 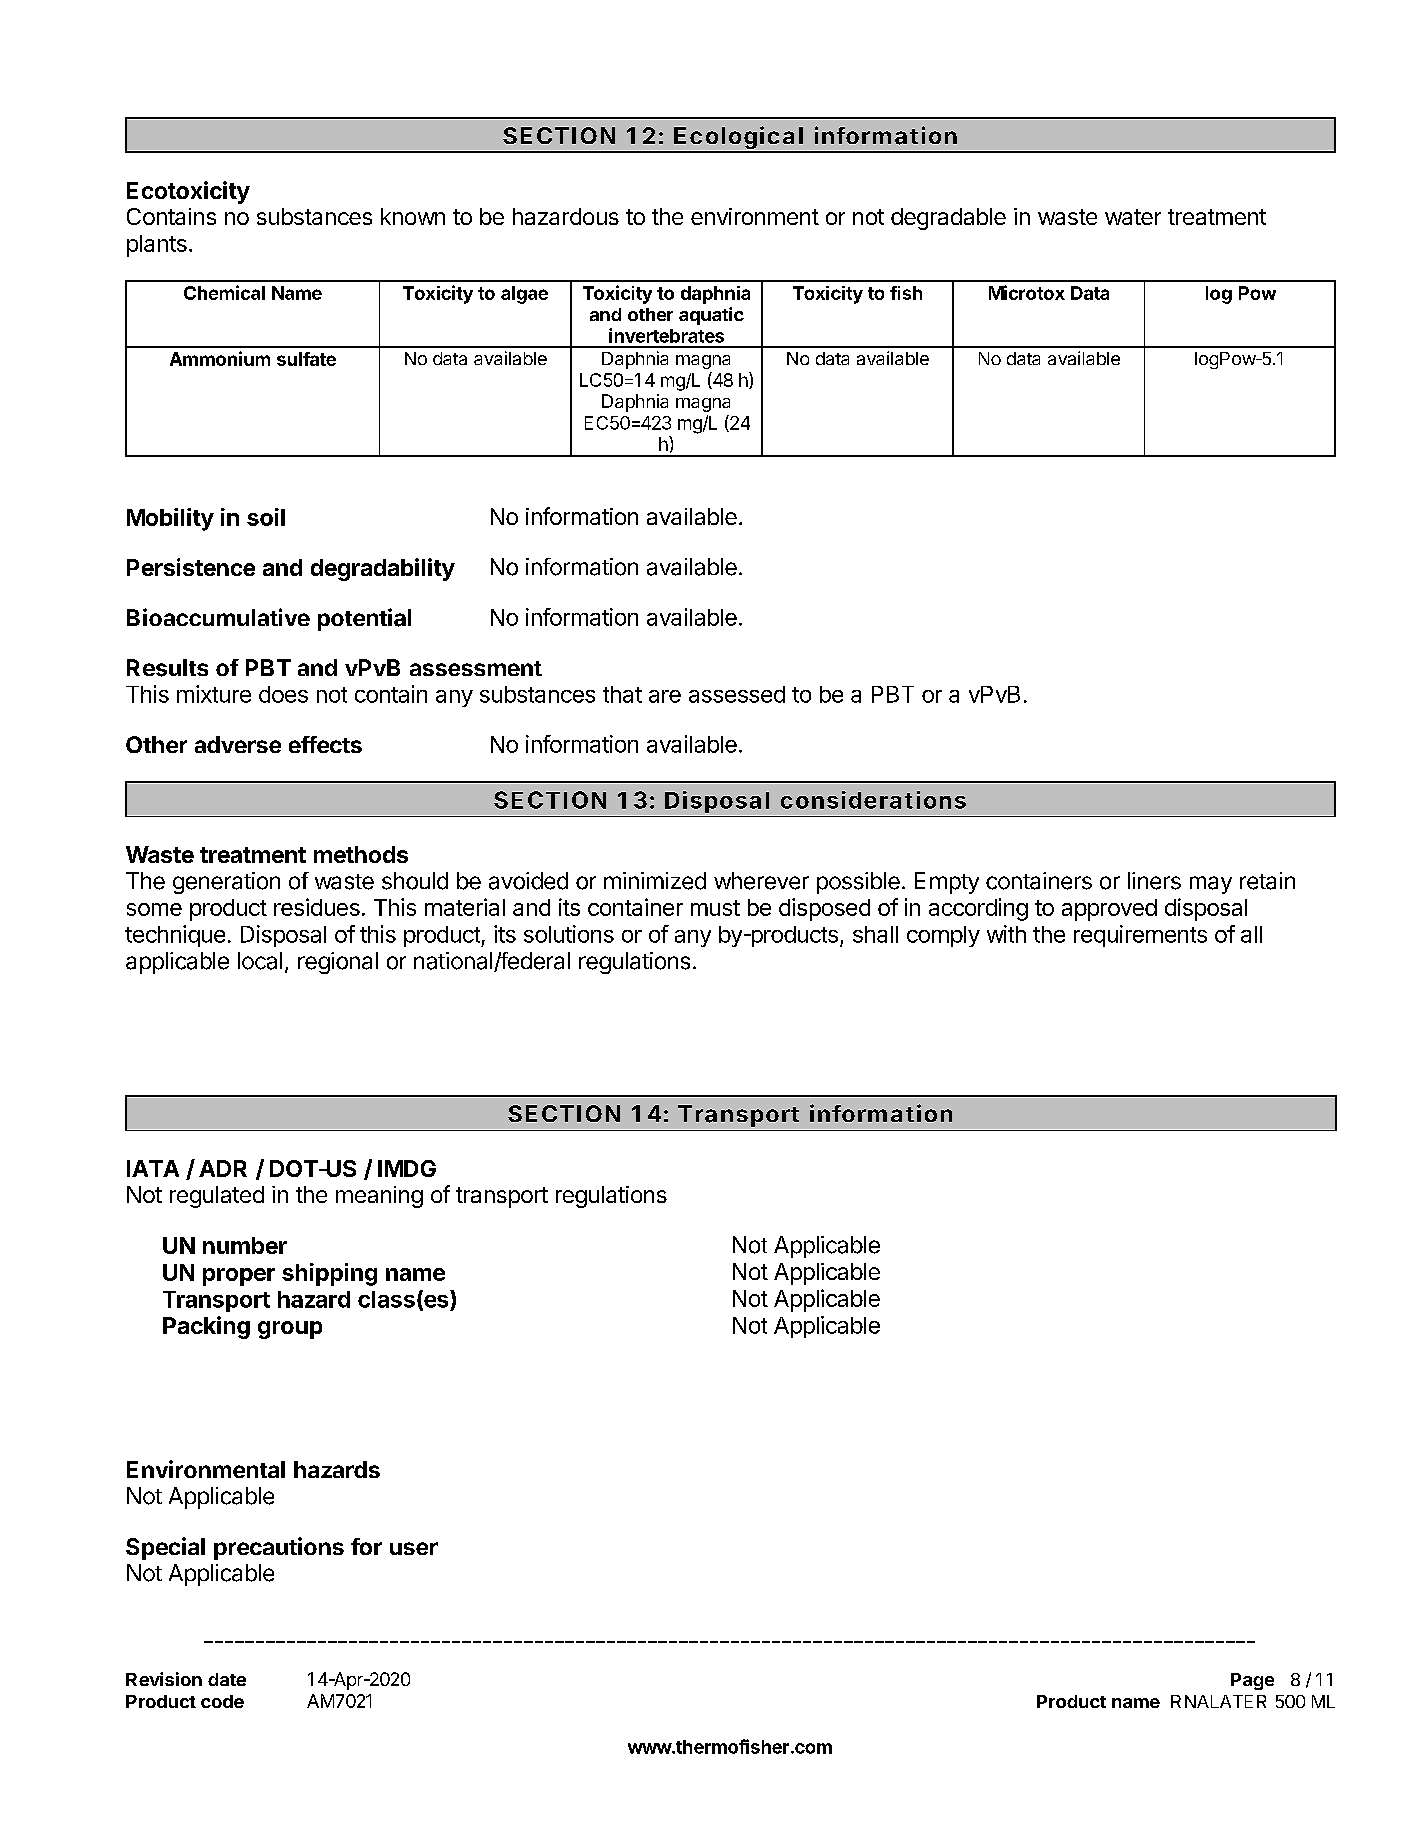 I want to click on Page, so click(x=1252, y=1681).
